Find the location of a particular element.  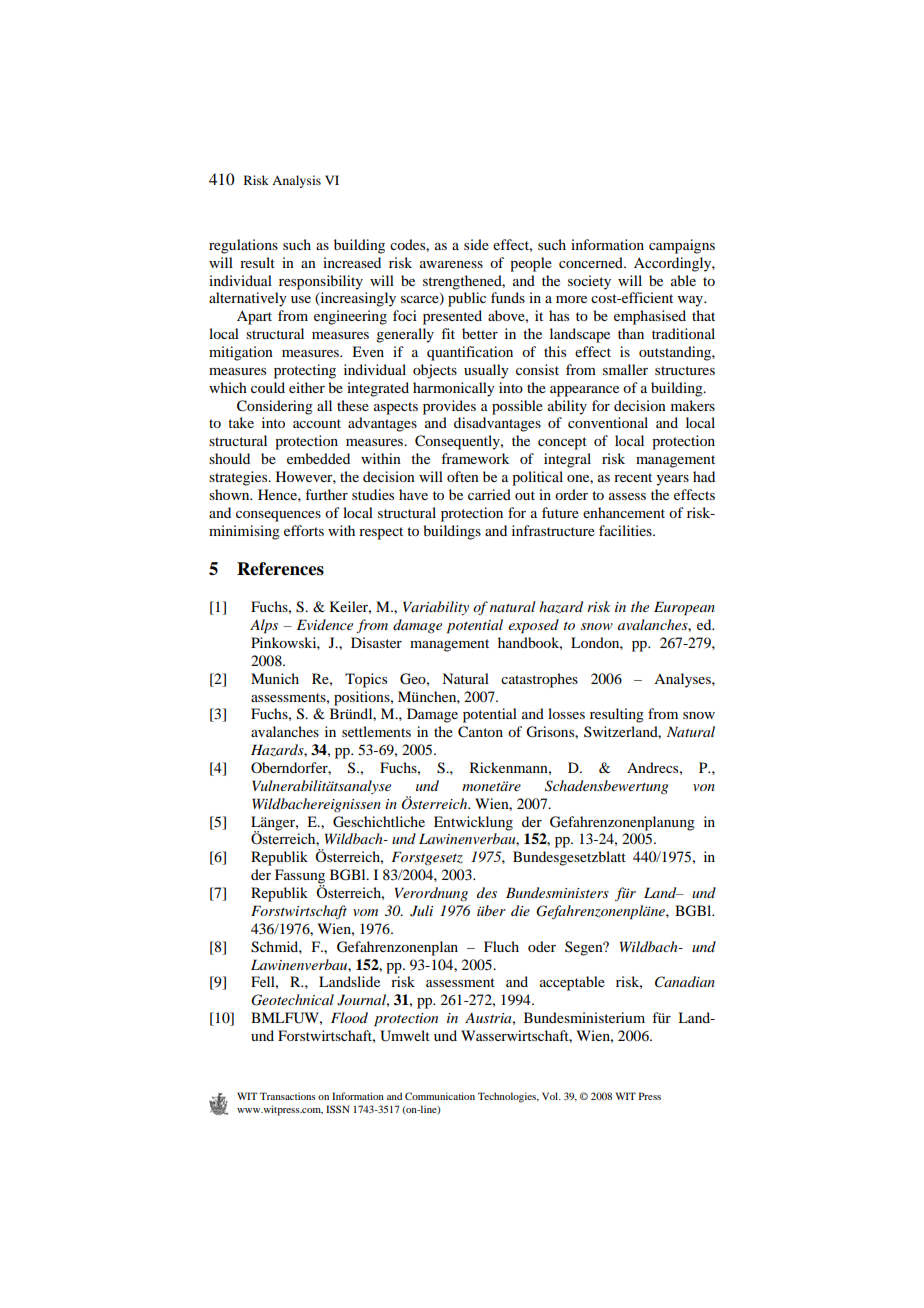

European is located at coordinates (684, 608).
